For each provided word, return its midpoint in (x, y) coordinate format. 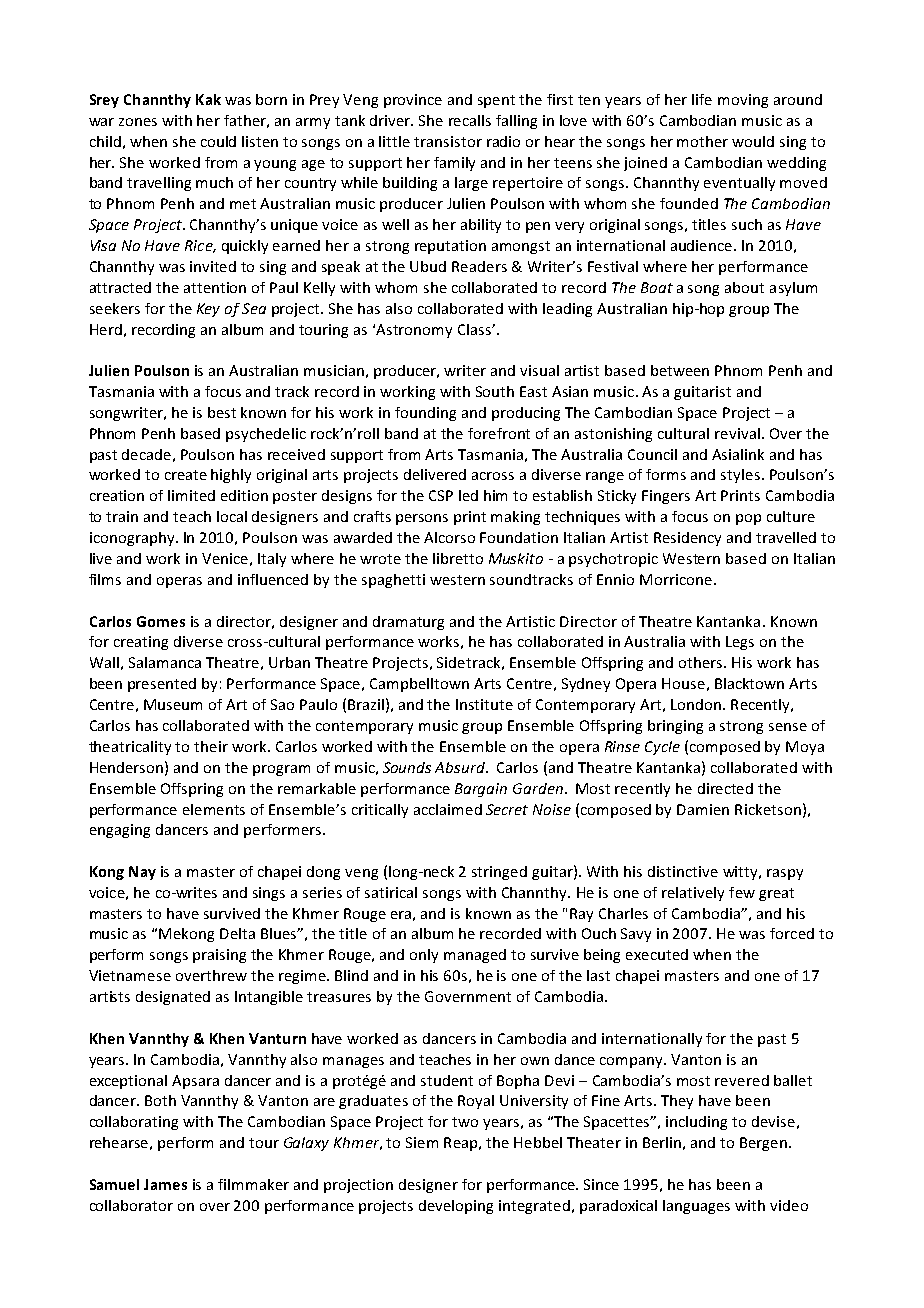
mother (702, 141)
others (702, 662)
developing (456, 1207)
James (165, 1184)
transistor (448, 141)
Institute (484, 704)
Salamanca (165, 662)
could (218, 141)
